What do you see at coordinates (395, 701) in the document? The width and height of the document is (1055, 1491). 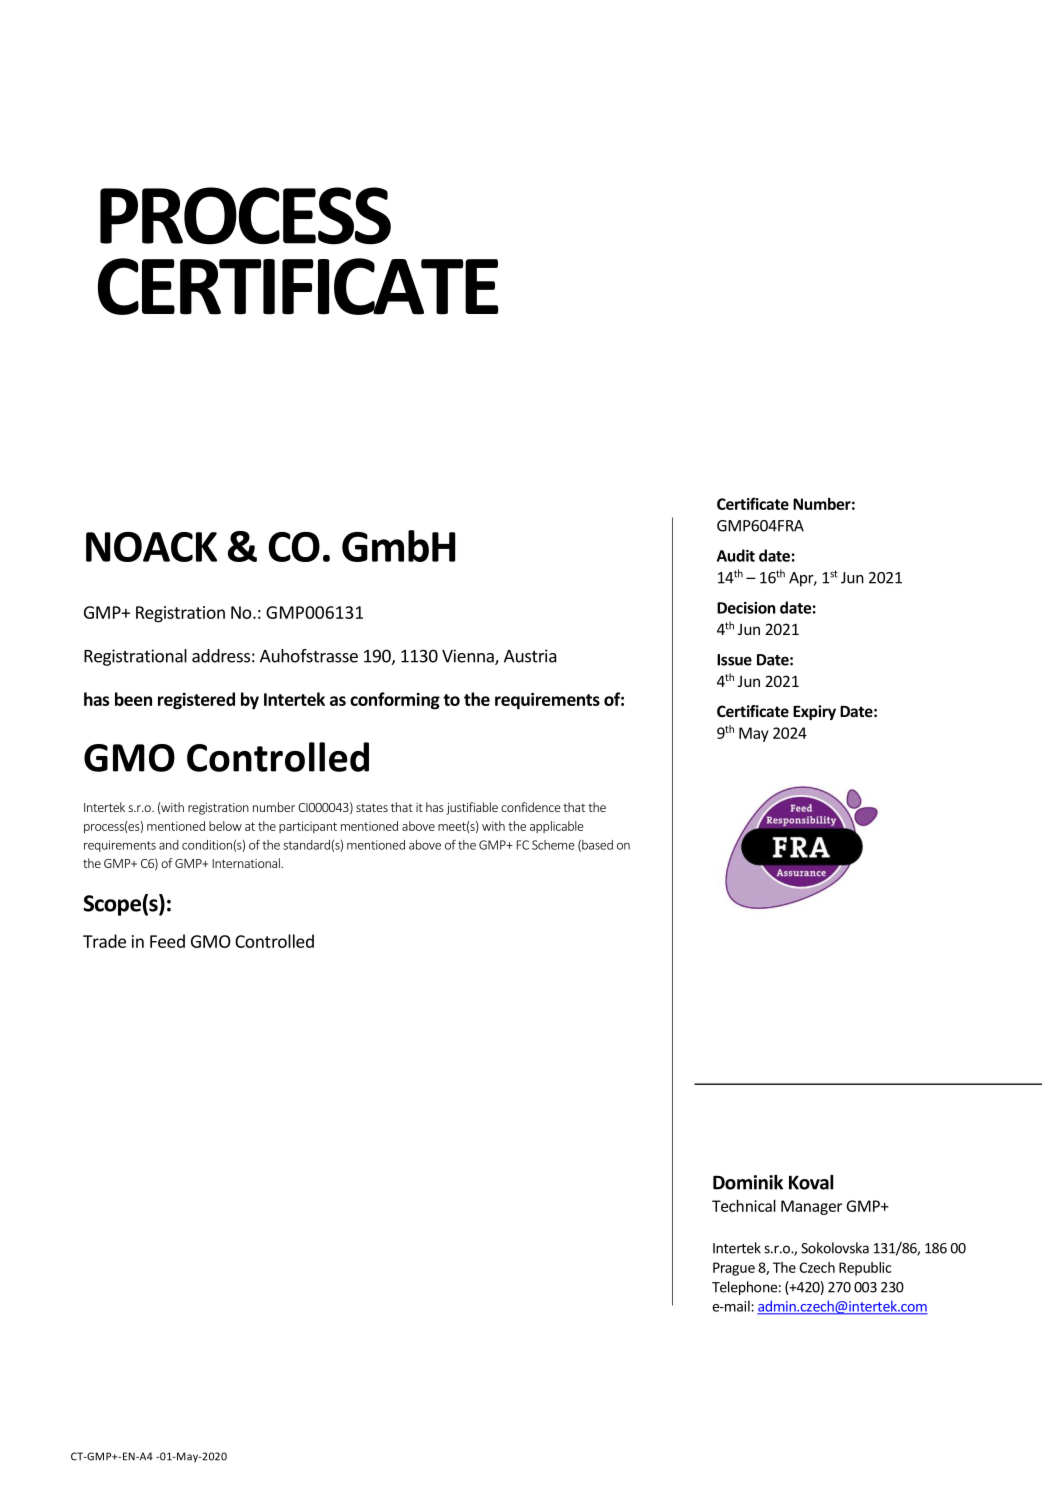 I see `conforming` at bounding box center [395, 701].
